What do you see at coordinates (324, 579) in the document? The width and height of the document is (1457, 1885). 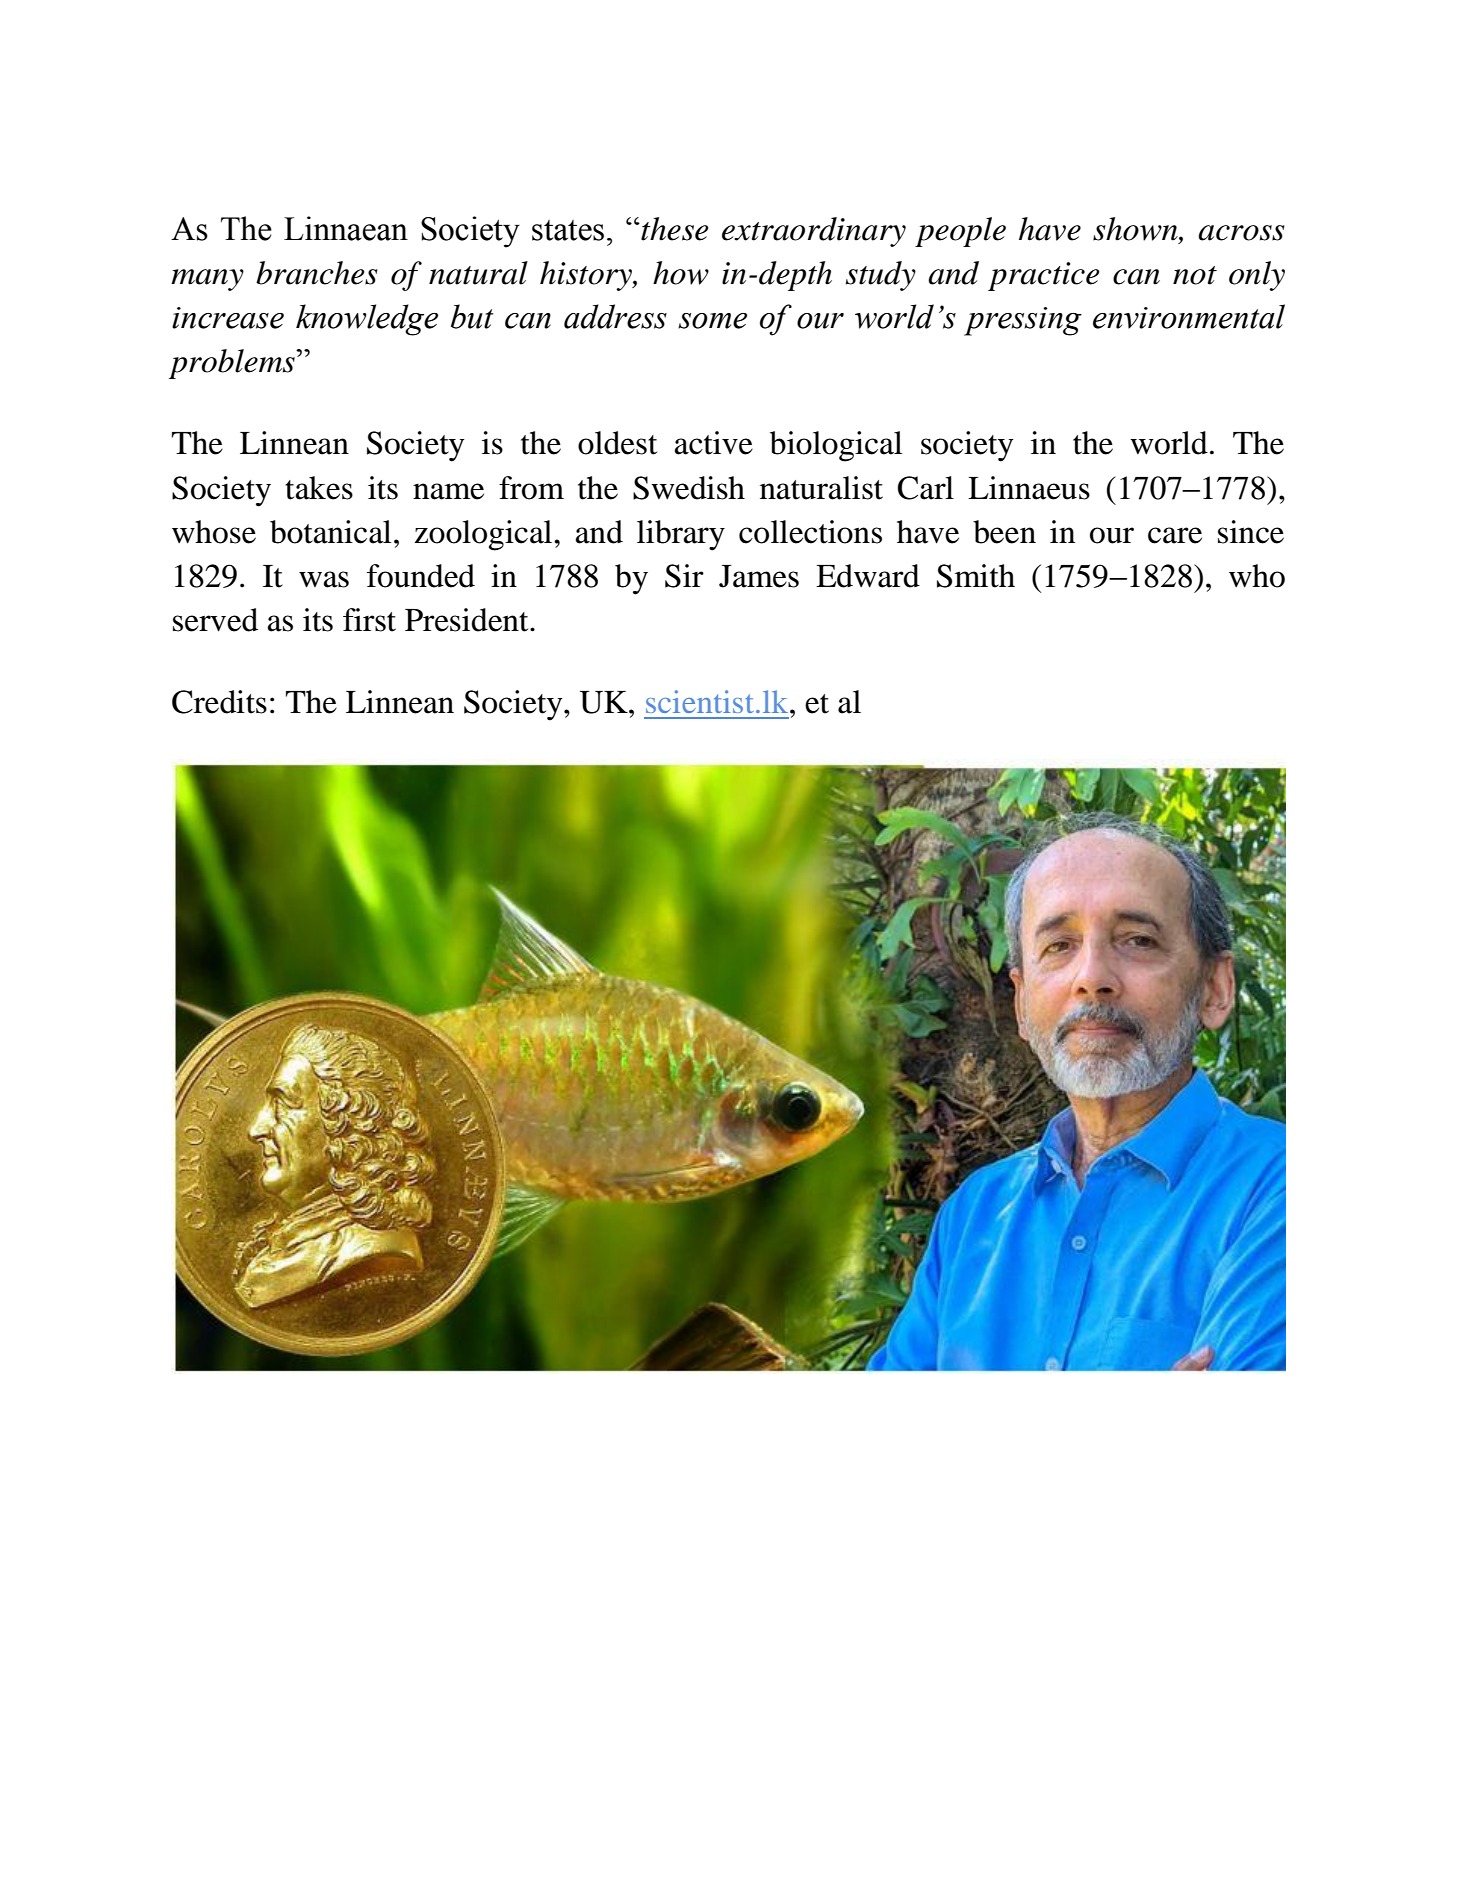 I see `was` at bounding box center [324, 579].
